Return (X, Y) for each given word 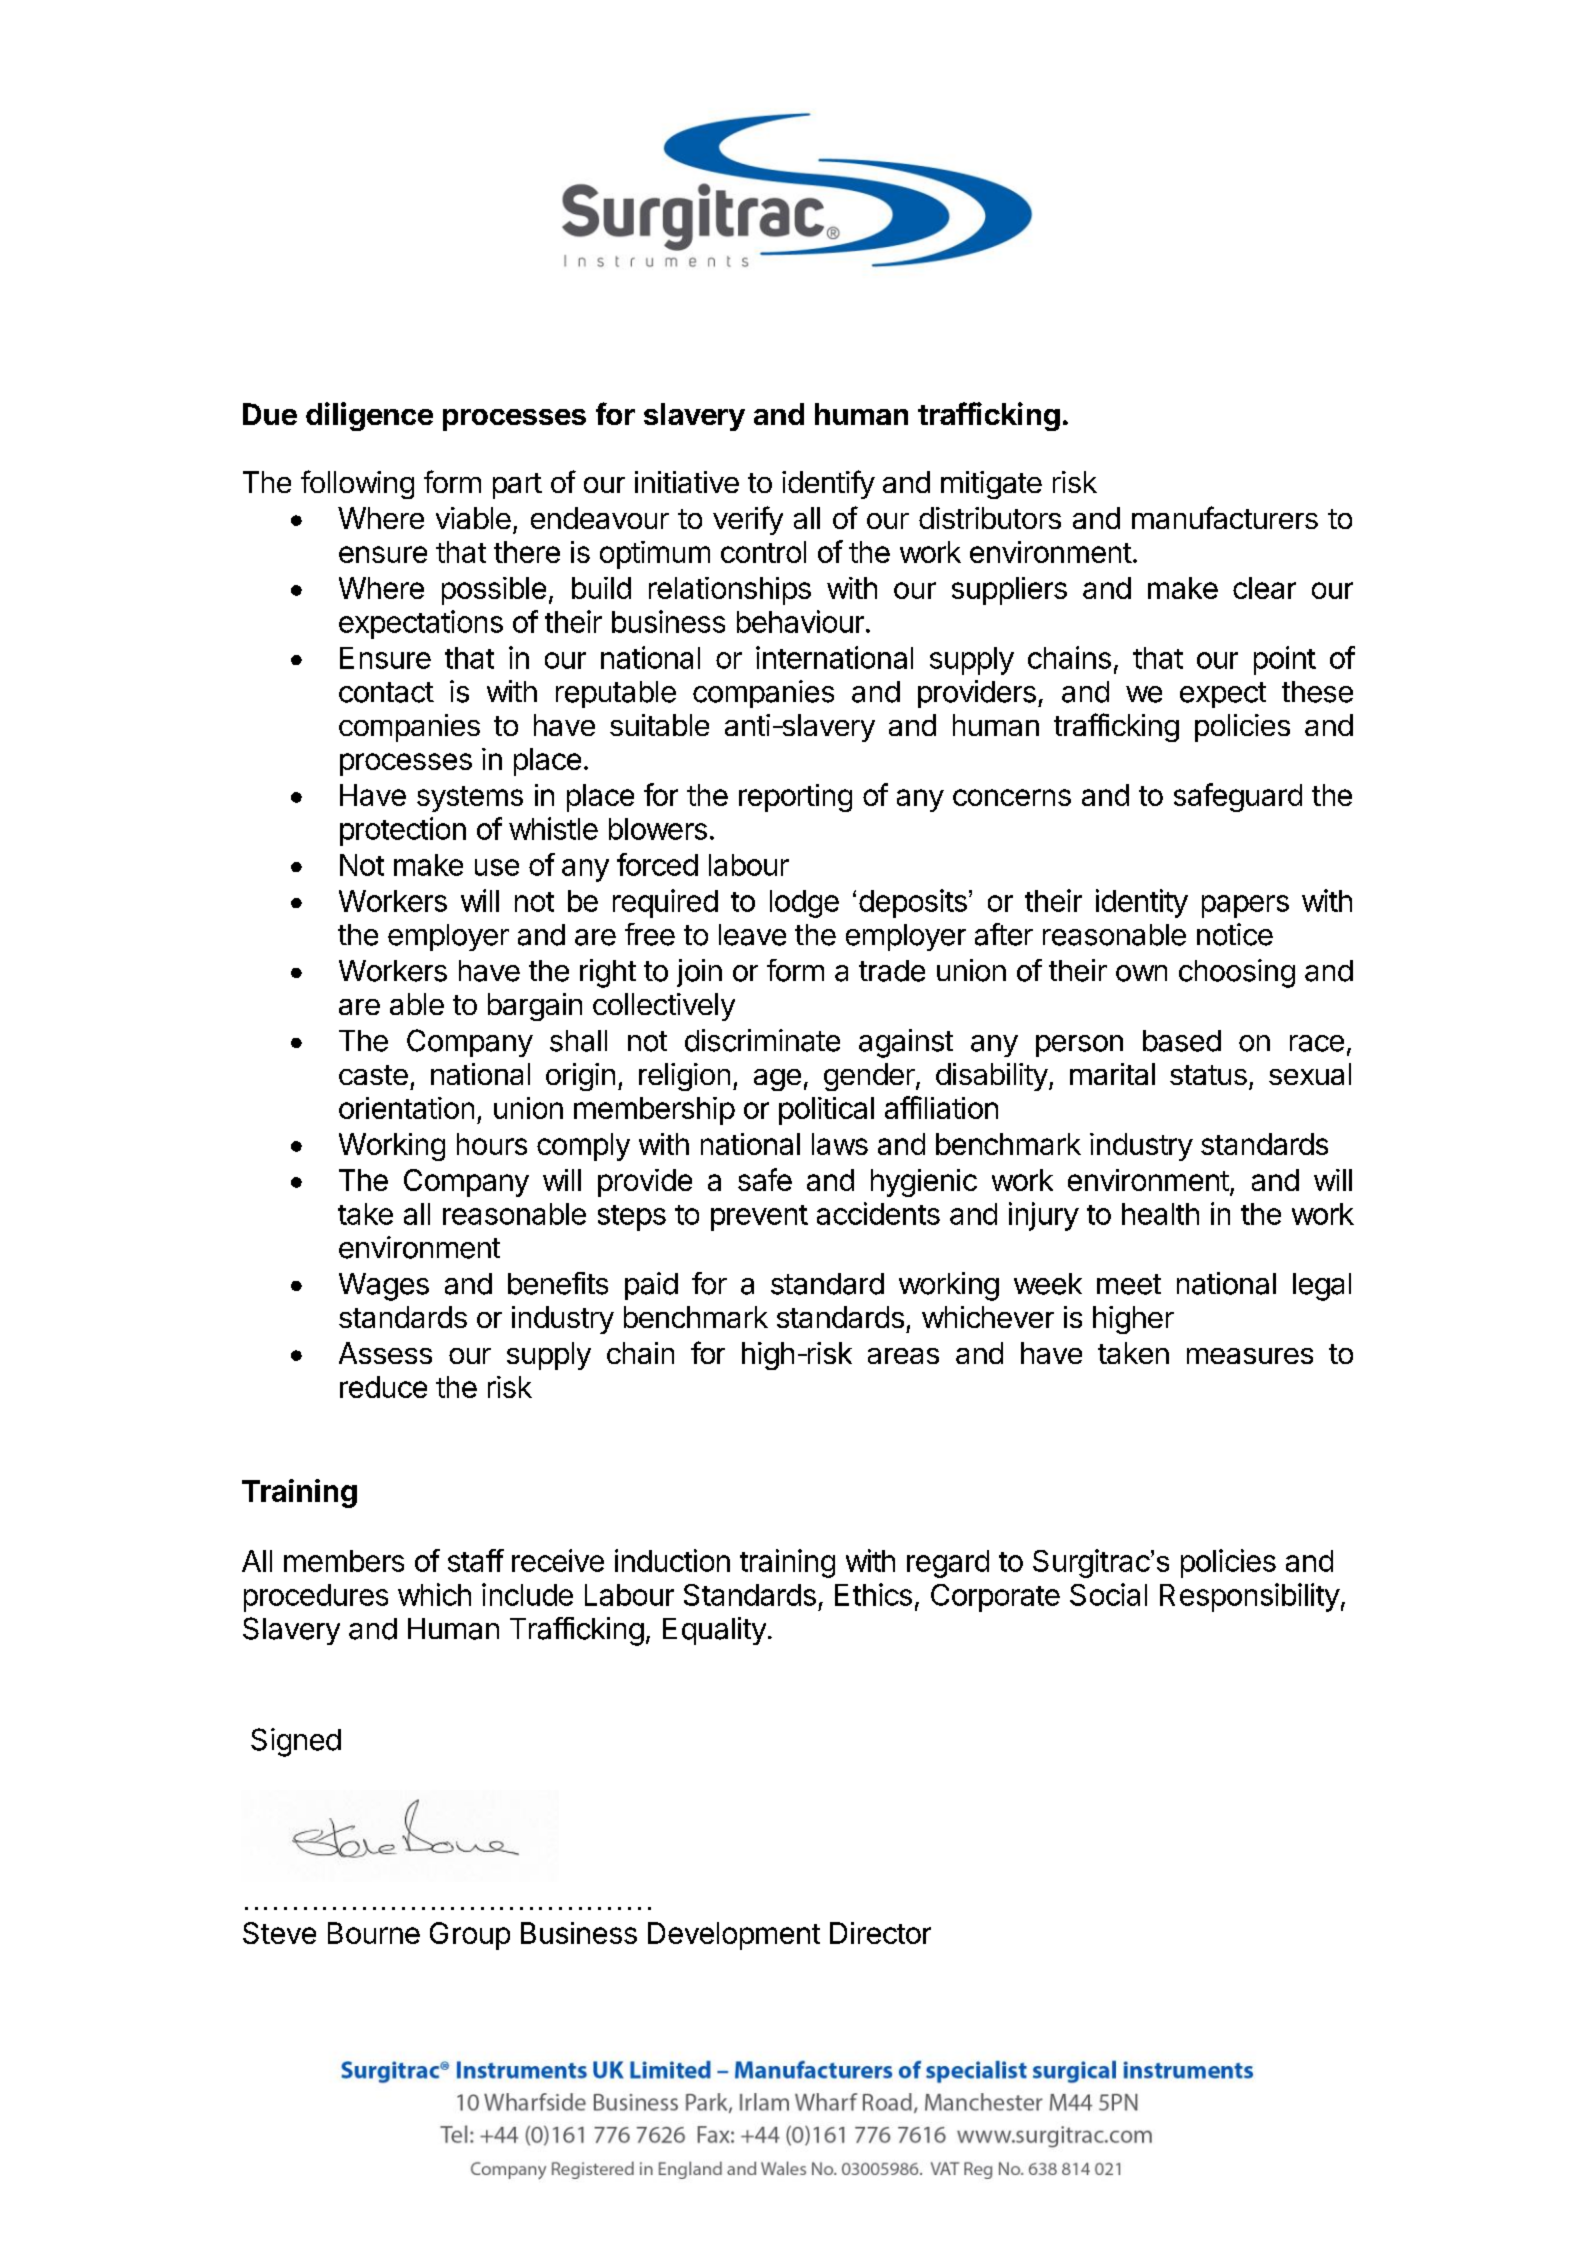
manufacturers (1225, 517)
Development (734, 1936)
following (357, 484)
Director (880, 1933)
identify (828, 484)
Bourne (374, 1933)
